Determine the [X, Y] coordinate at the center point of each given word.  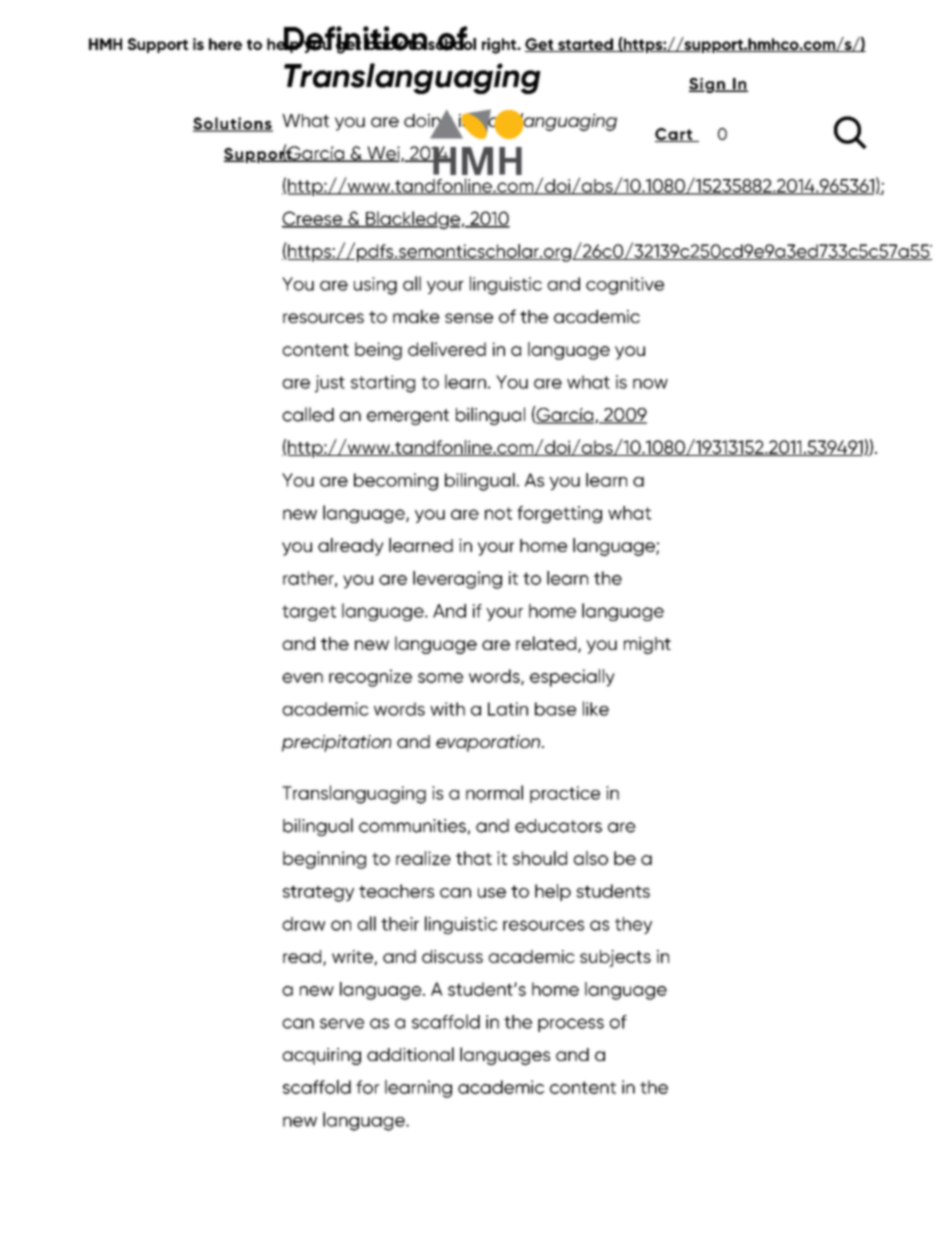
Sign [708, 85]
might [647, 645]
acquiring [321, 1056]
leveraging [457, 580]
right [500, 46]
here [225, 44]
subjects [615, 958]
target [309, 613]
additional [410, 1054]
